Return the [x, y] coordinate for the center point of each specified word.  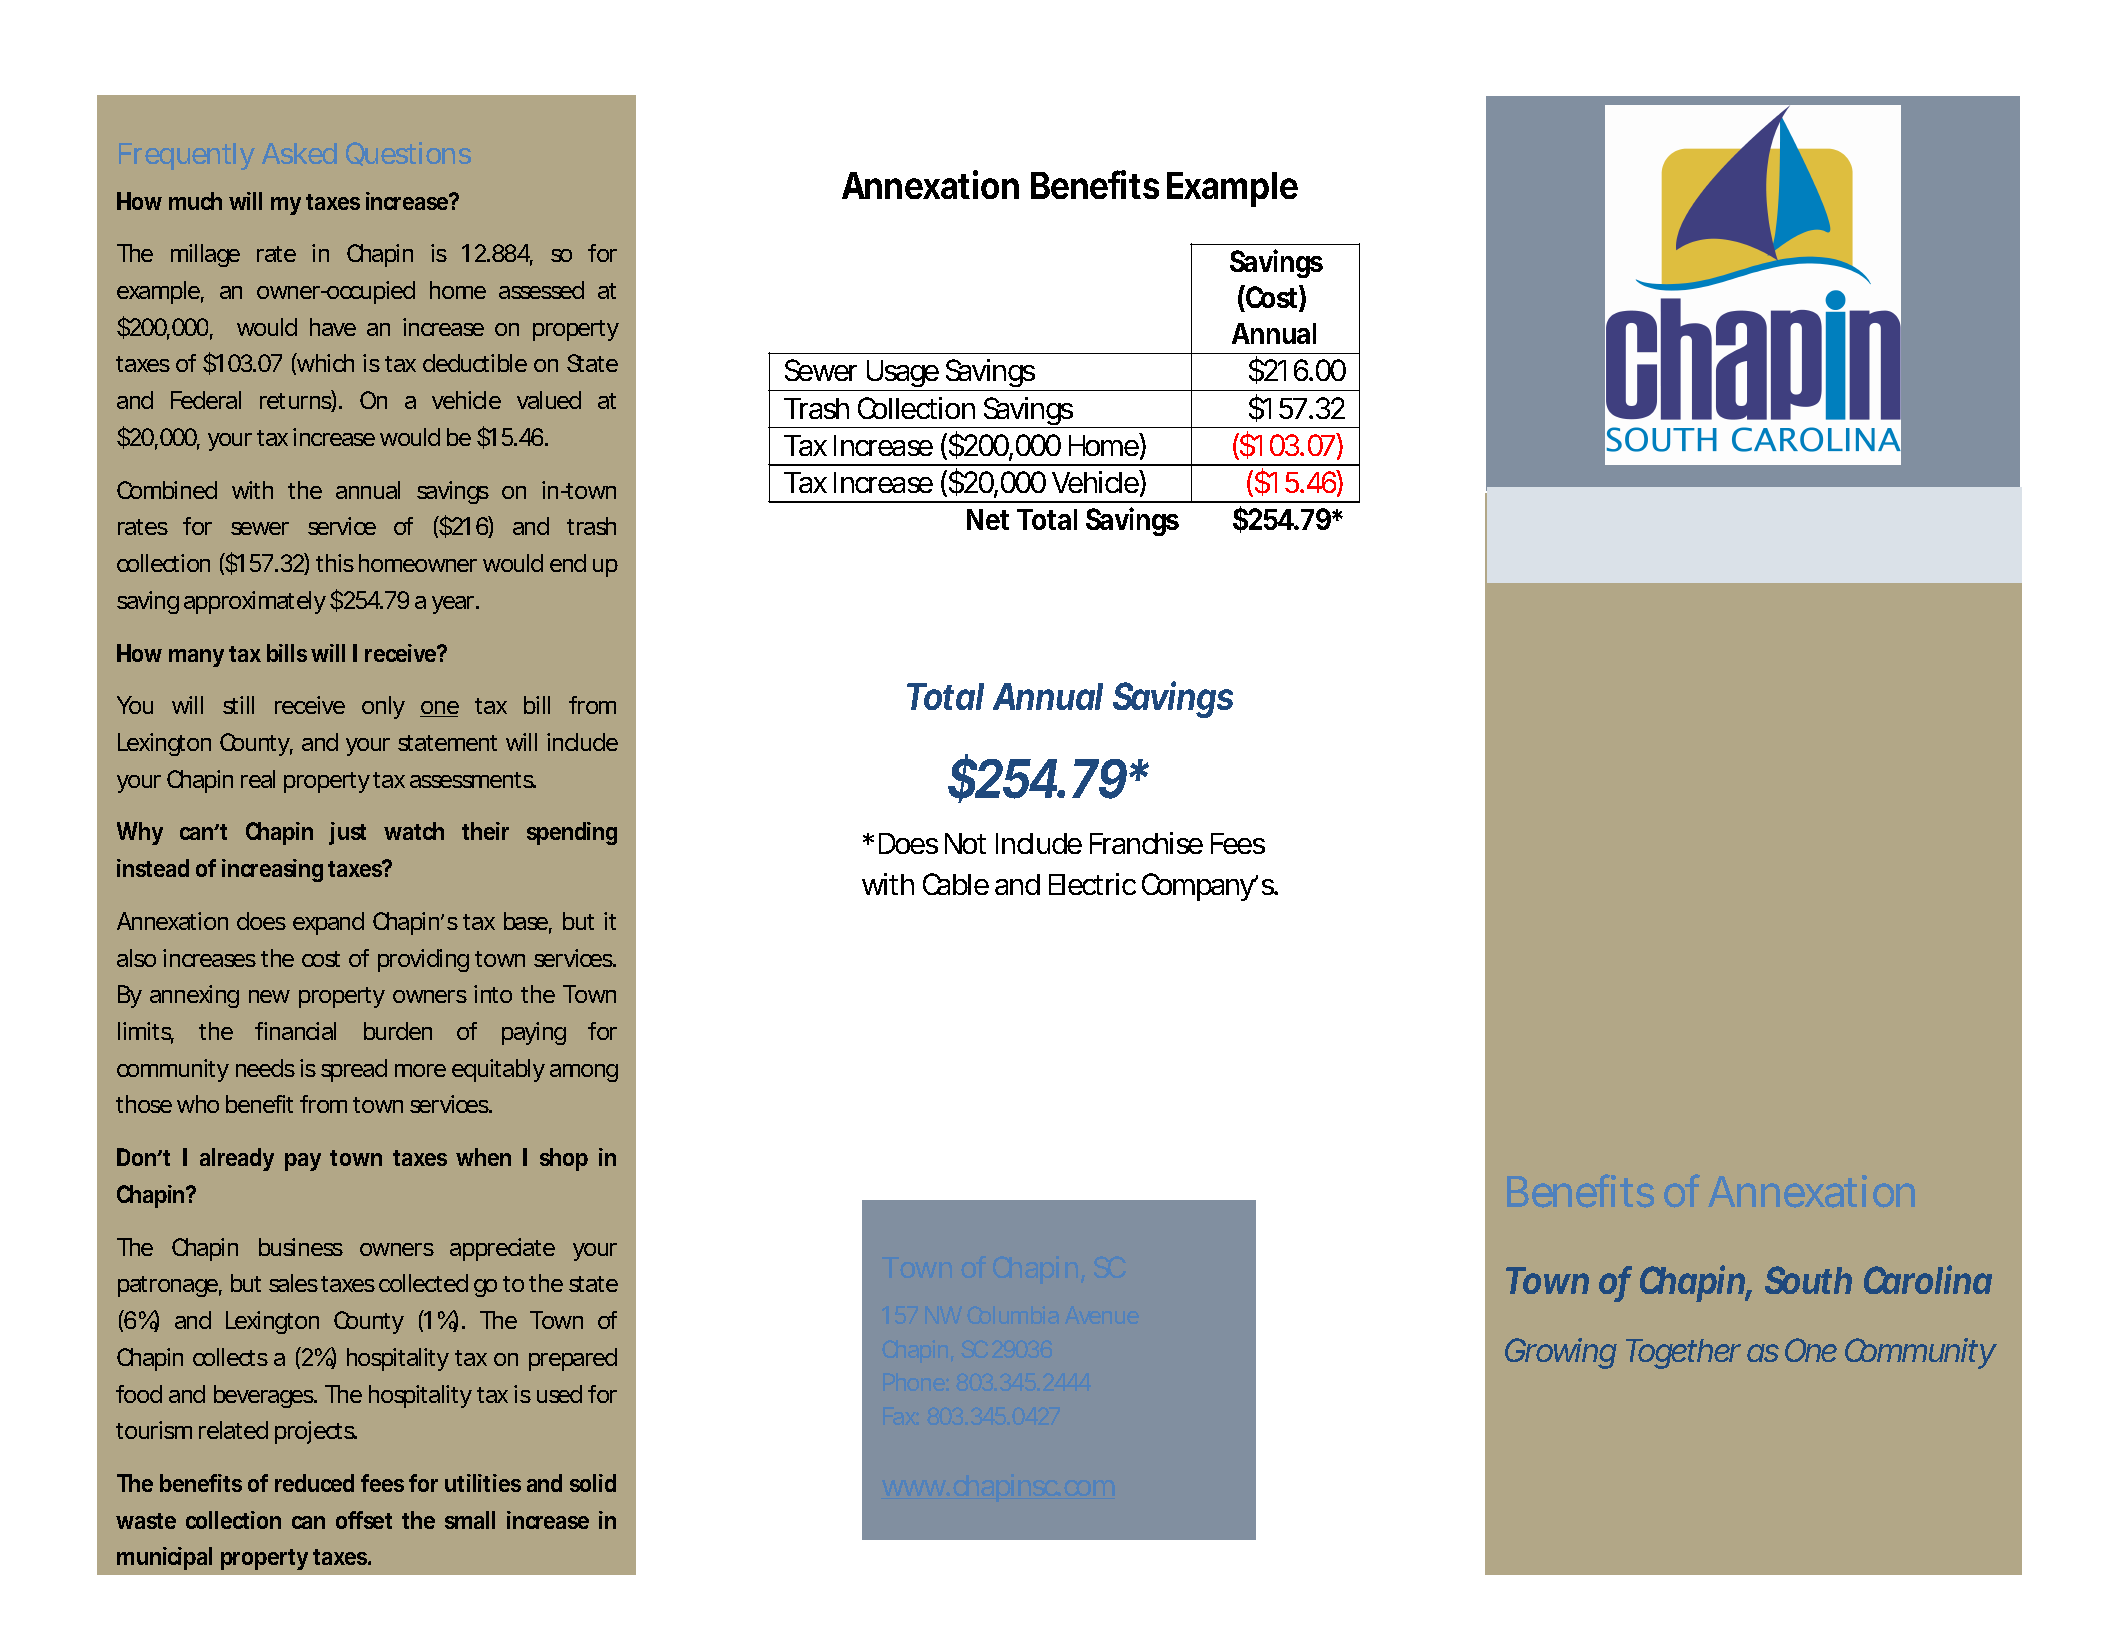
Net [988, 519]
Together [1683, 1354]
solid [593, 1483]
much [195, 201]
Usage [903, 375]
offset [364, 1520]
